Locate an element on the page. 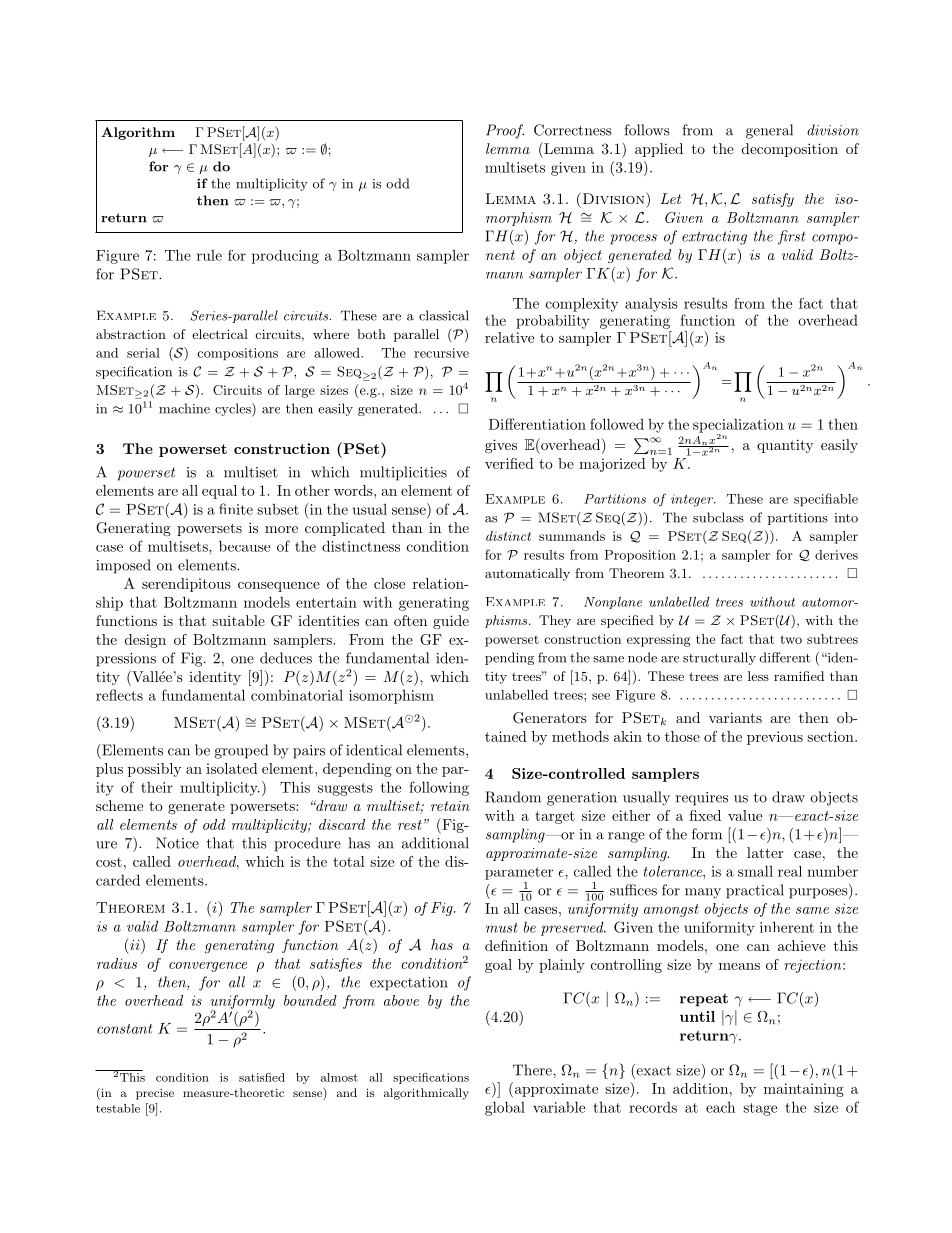 Image resolution: width=952 pixels, height=1233 pixels. Proof is located at coordinates (505, 131).
